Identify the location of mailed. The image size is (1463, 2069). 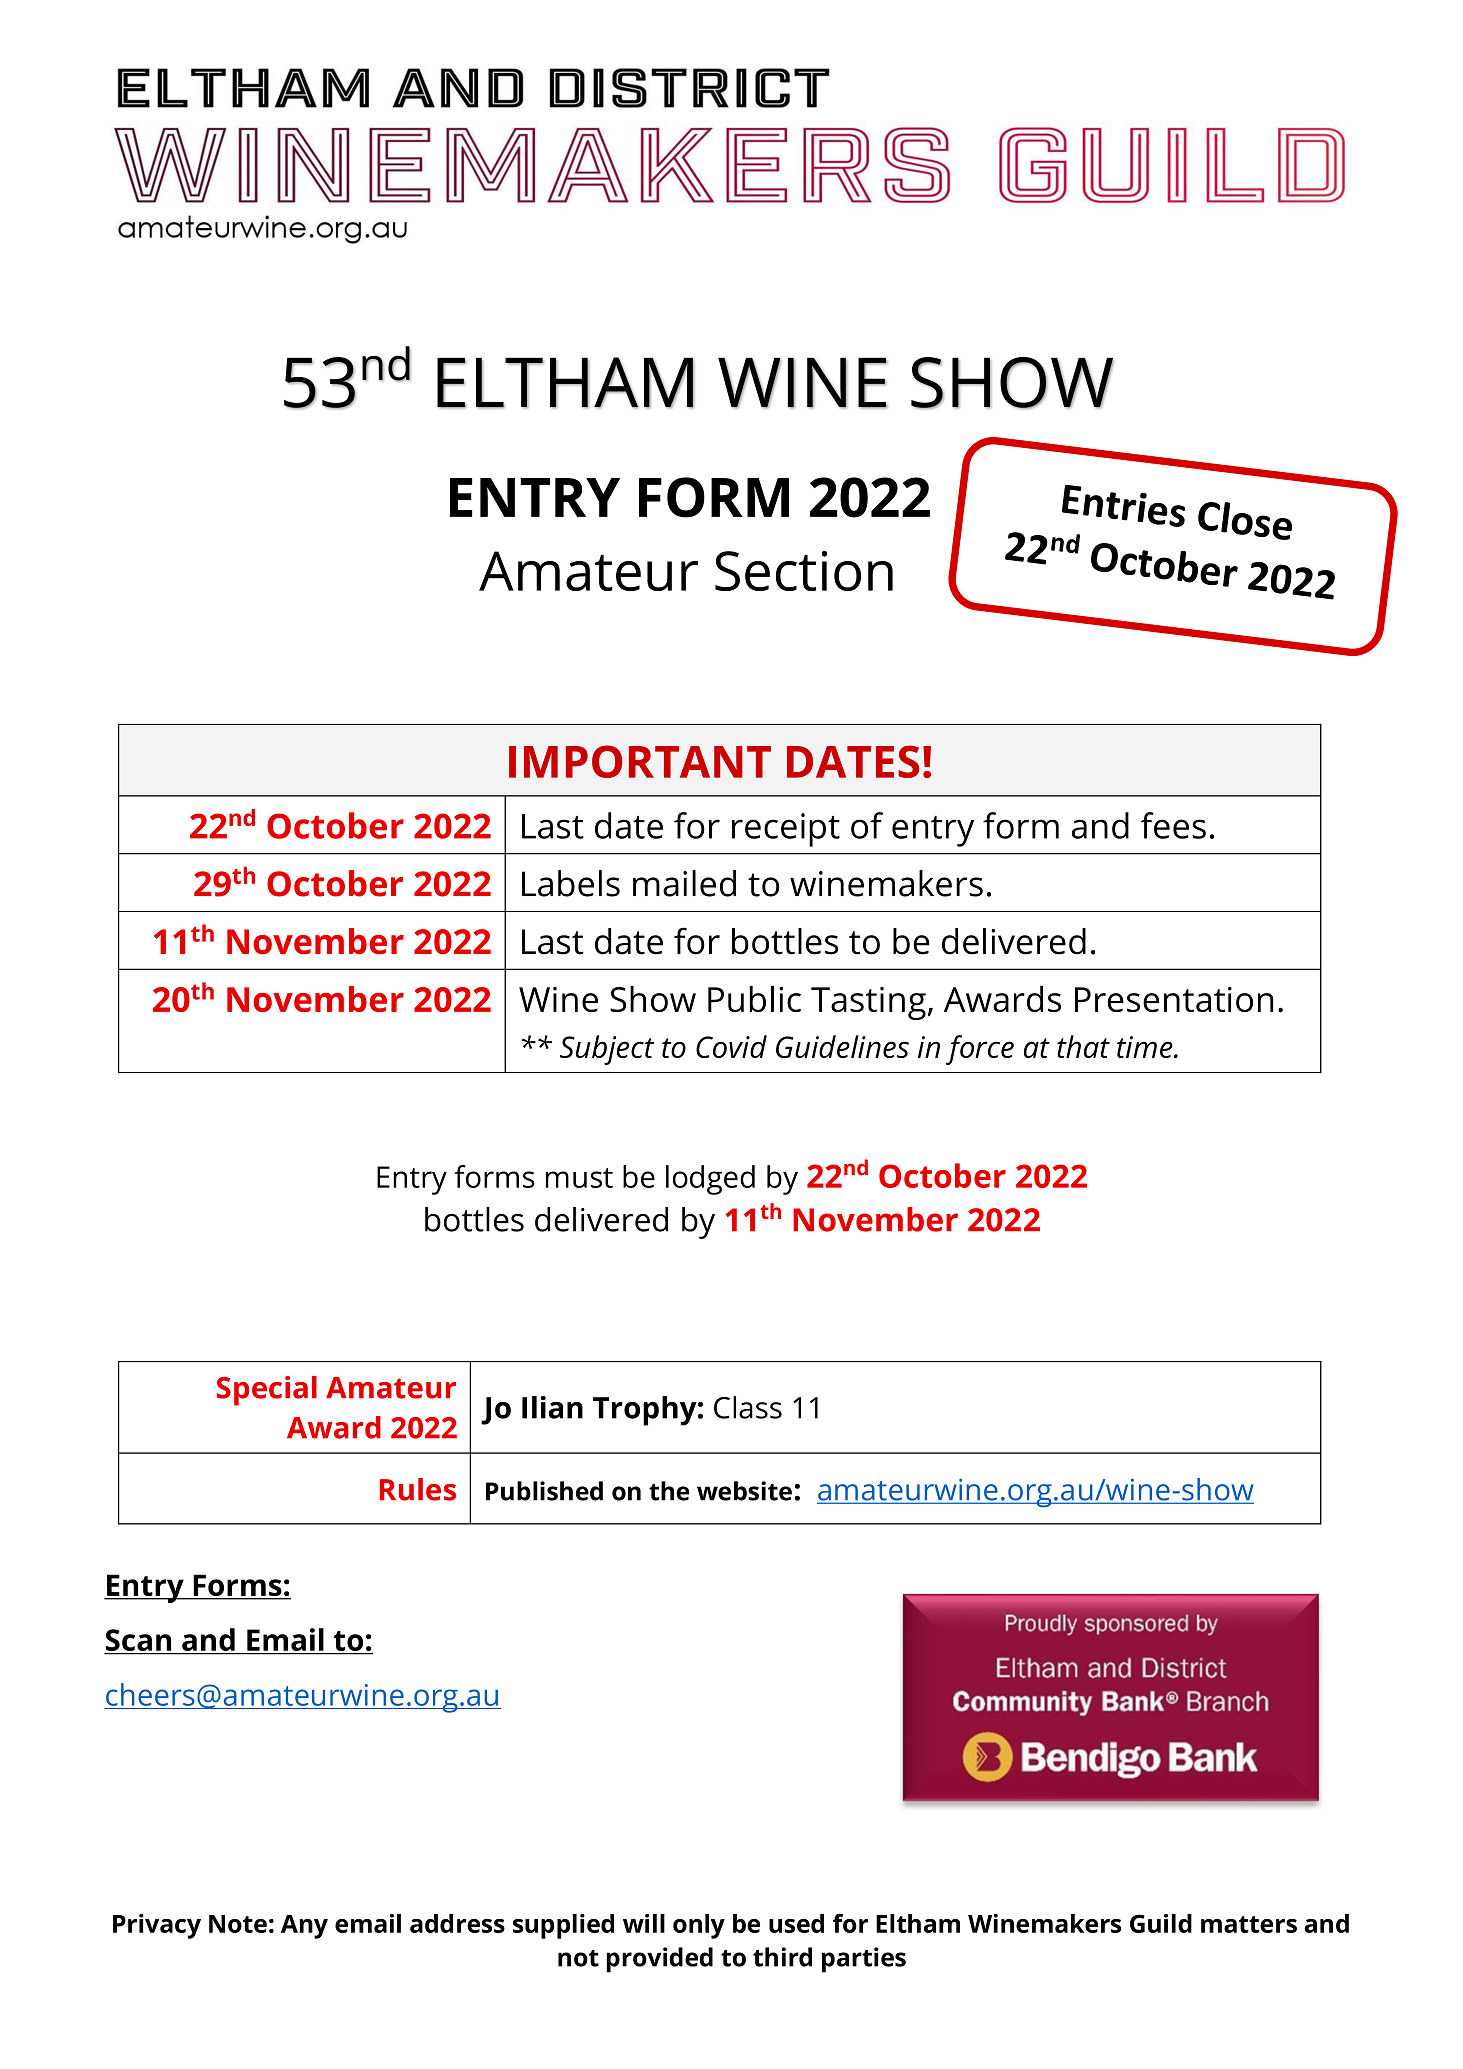
(684, 883).
